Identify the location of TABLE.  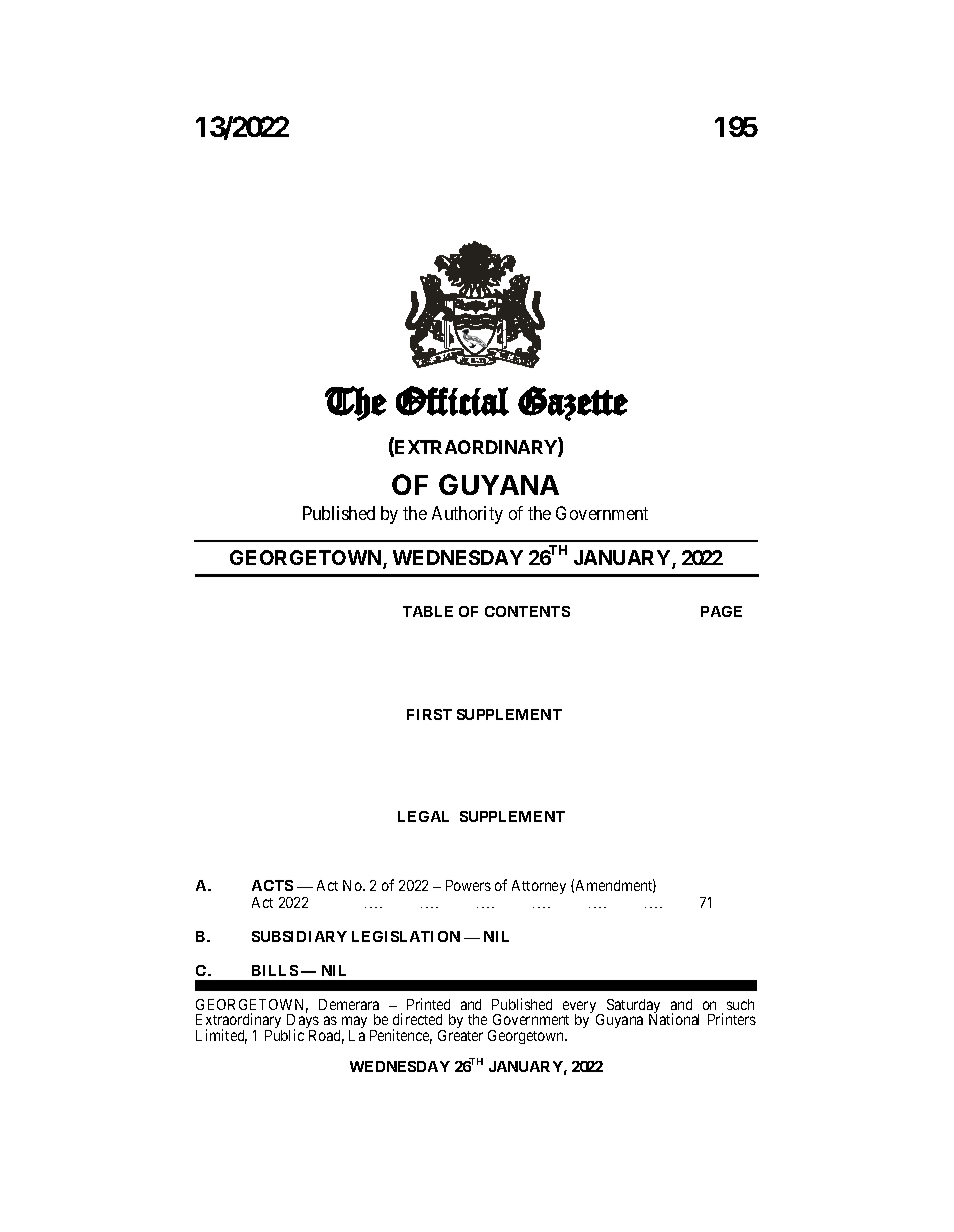
(428, 611).
